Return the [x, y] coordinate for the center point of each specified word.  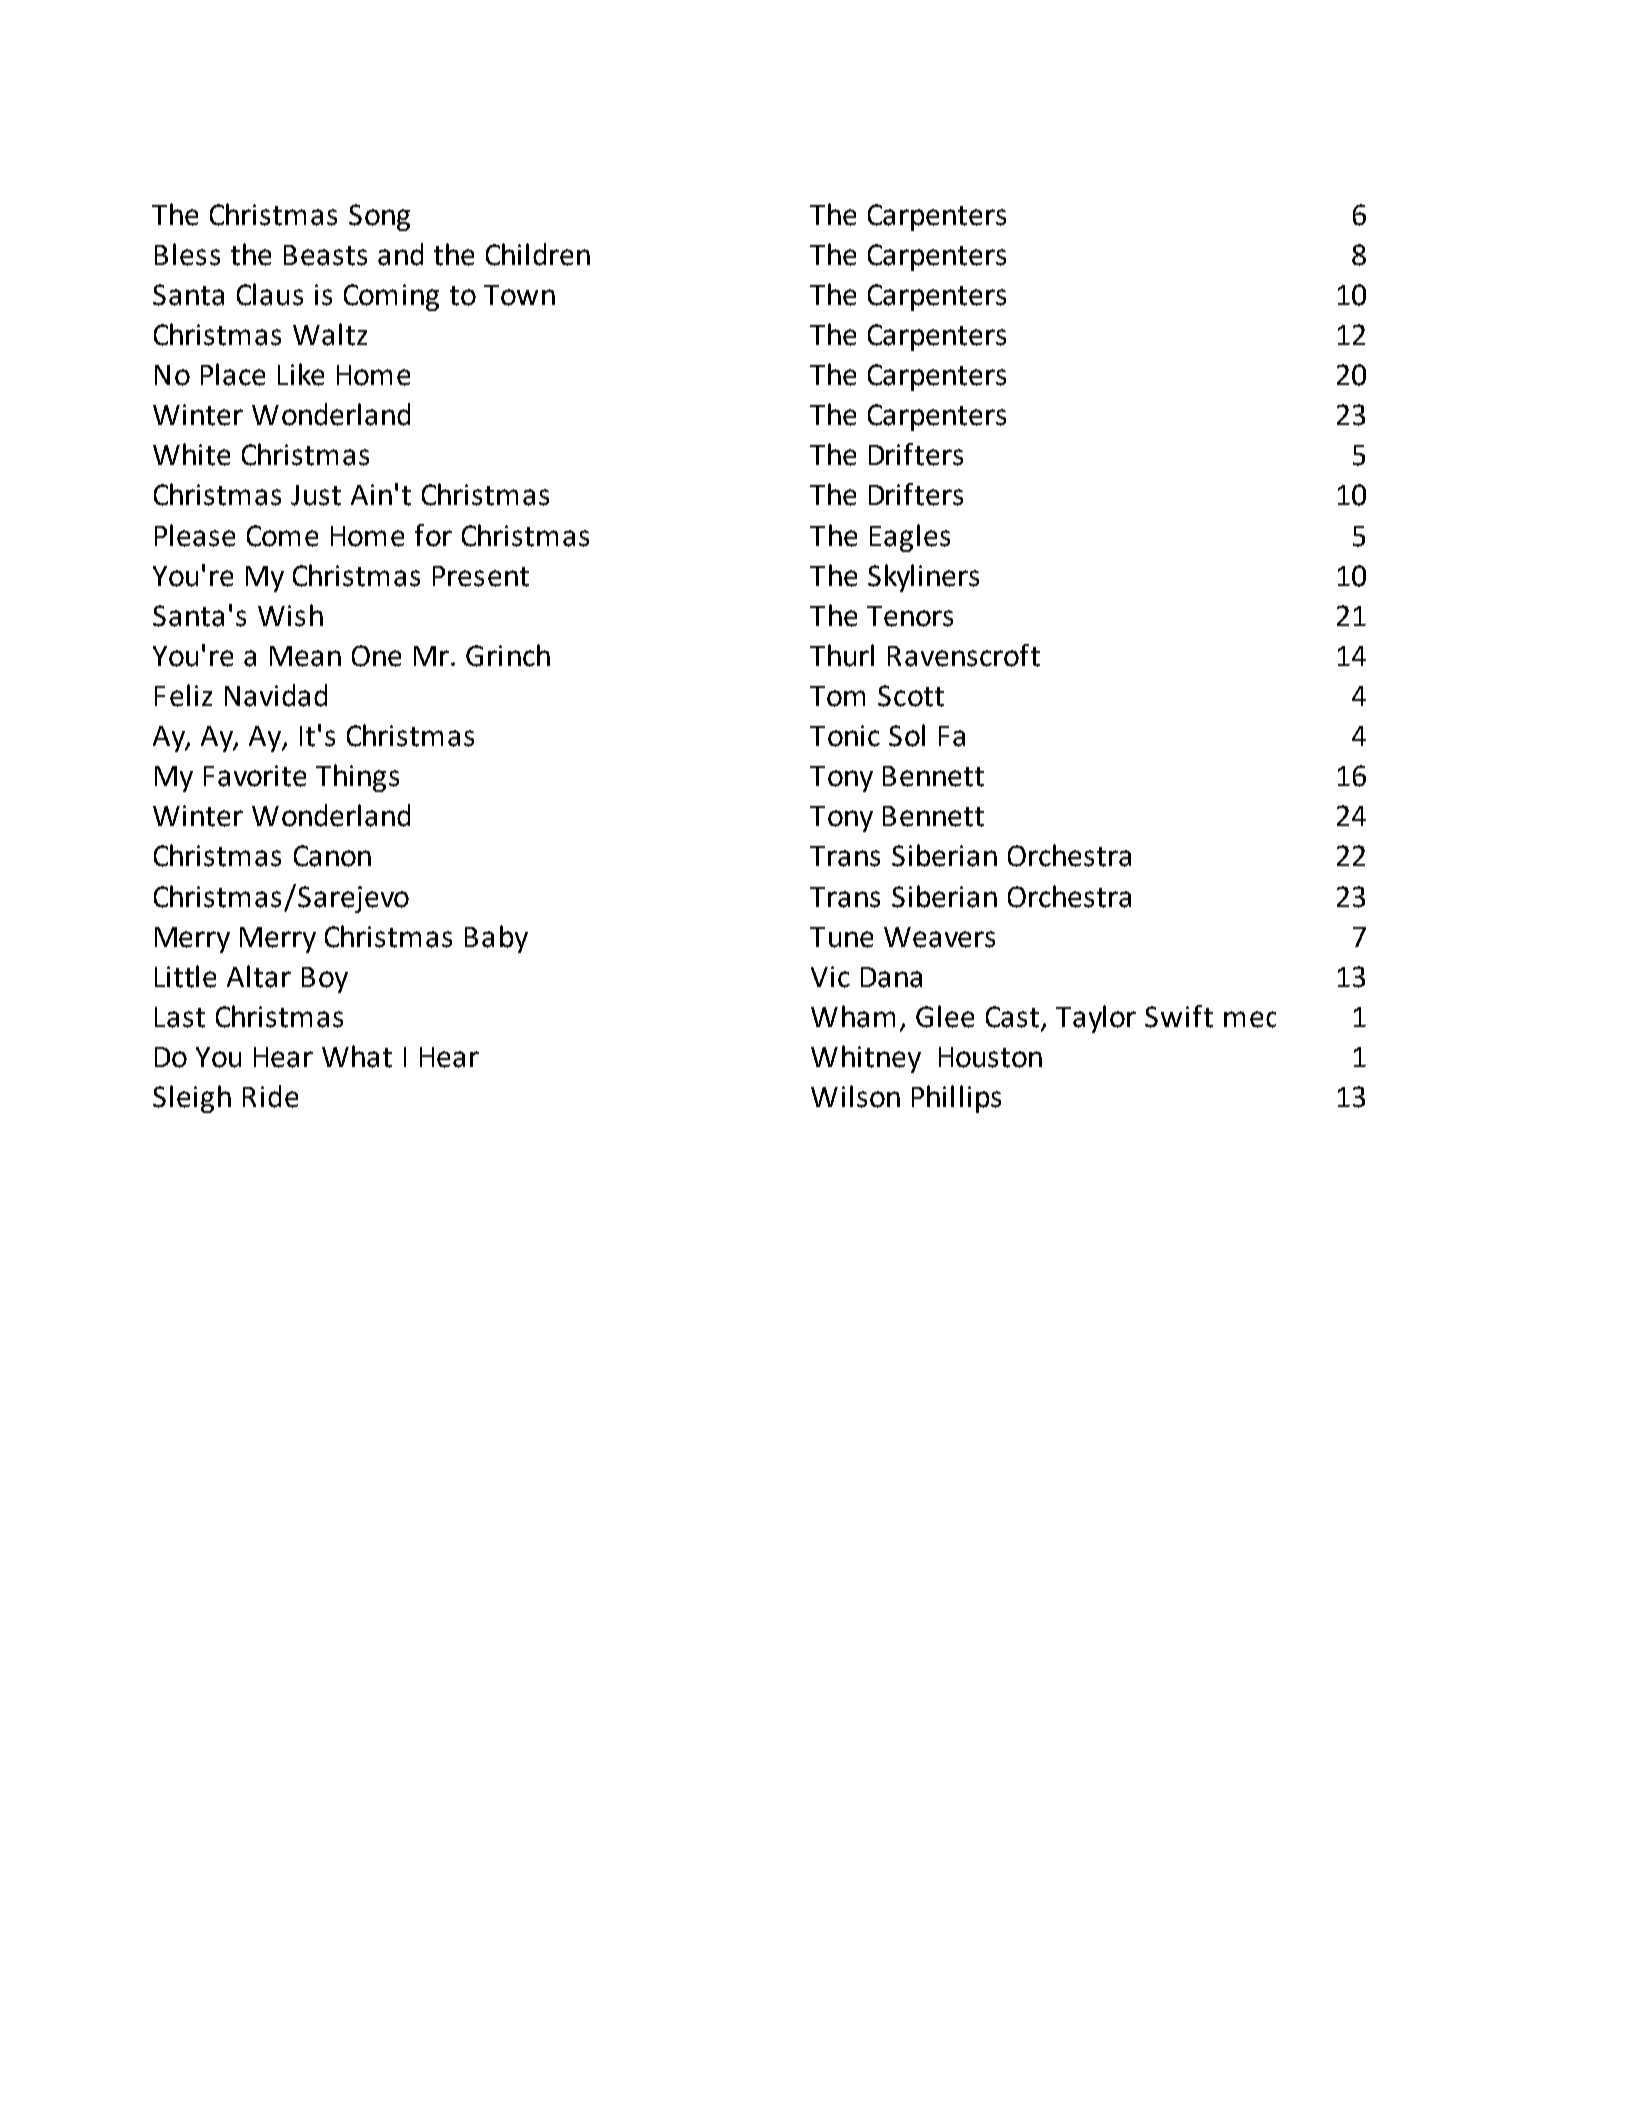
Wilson [855, 1096]
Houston [990, 1057]
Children [538, 254]
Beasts [325, 255]
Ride [270, 1096]
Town [519, 295]
